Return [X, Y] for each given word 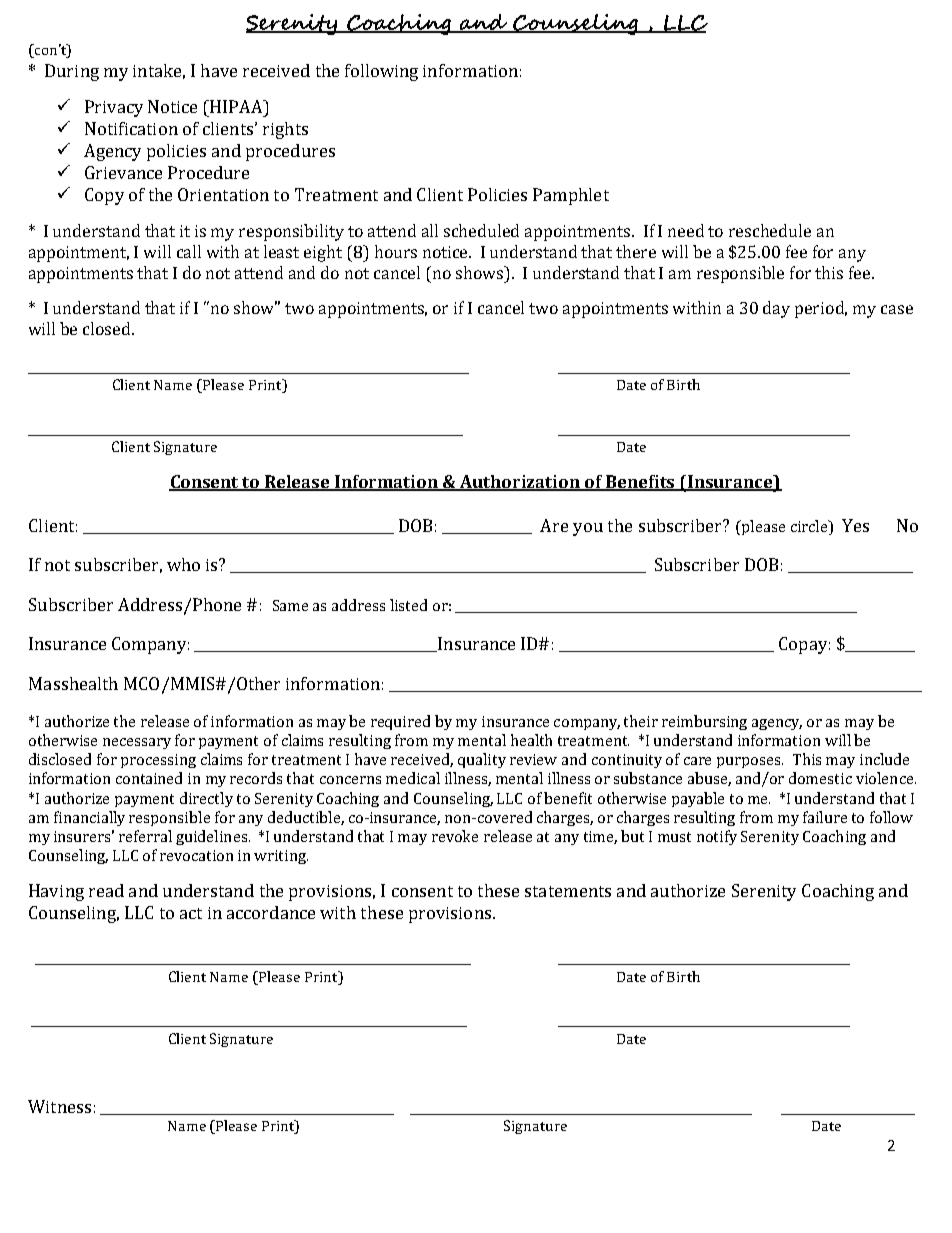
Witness [59, 1106]
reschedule [770, 230]
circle [810, 527]
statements [568, 891]
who [183, 564]
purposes [750, 762]
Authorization [521, 483]
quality [482, 760]
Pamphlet [571, 196]
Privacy [114, 108]
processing [158, 761]
